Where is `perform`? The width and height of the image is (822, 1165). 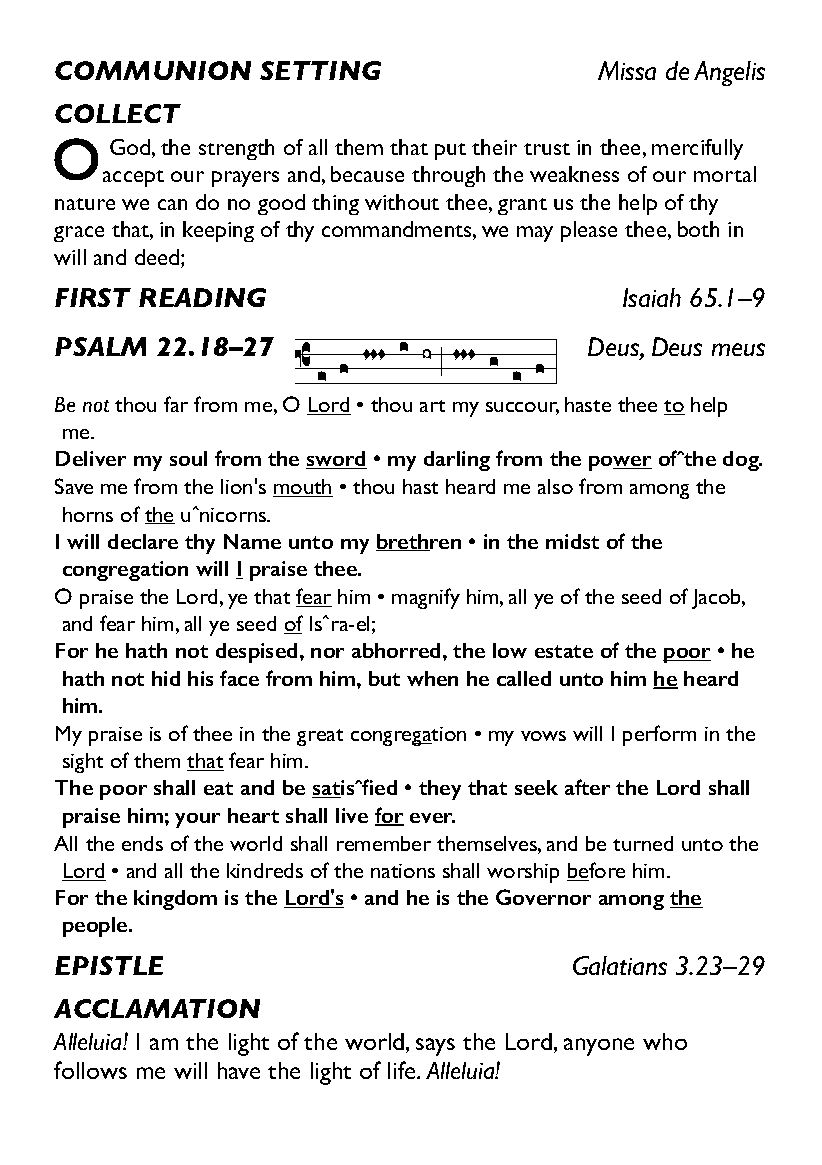 perform is located at coordinates (659, 735).
